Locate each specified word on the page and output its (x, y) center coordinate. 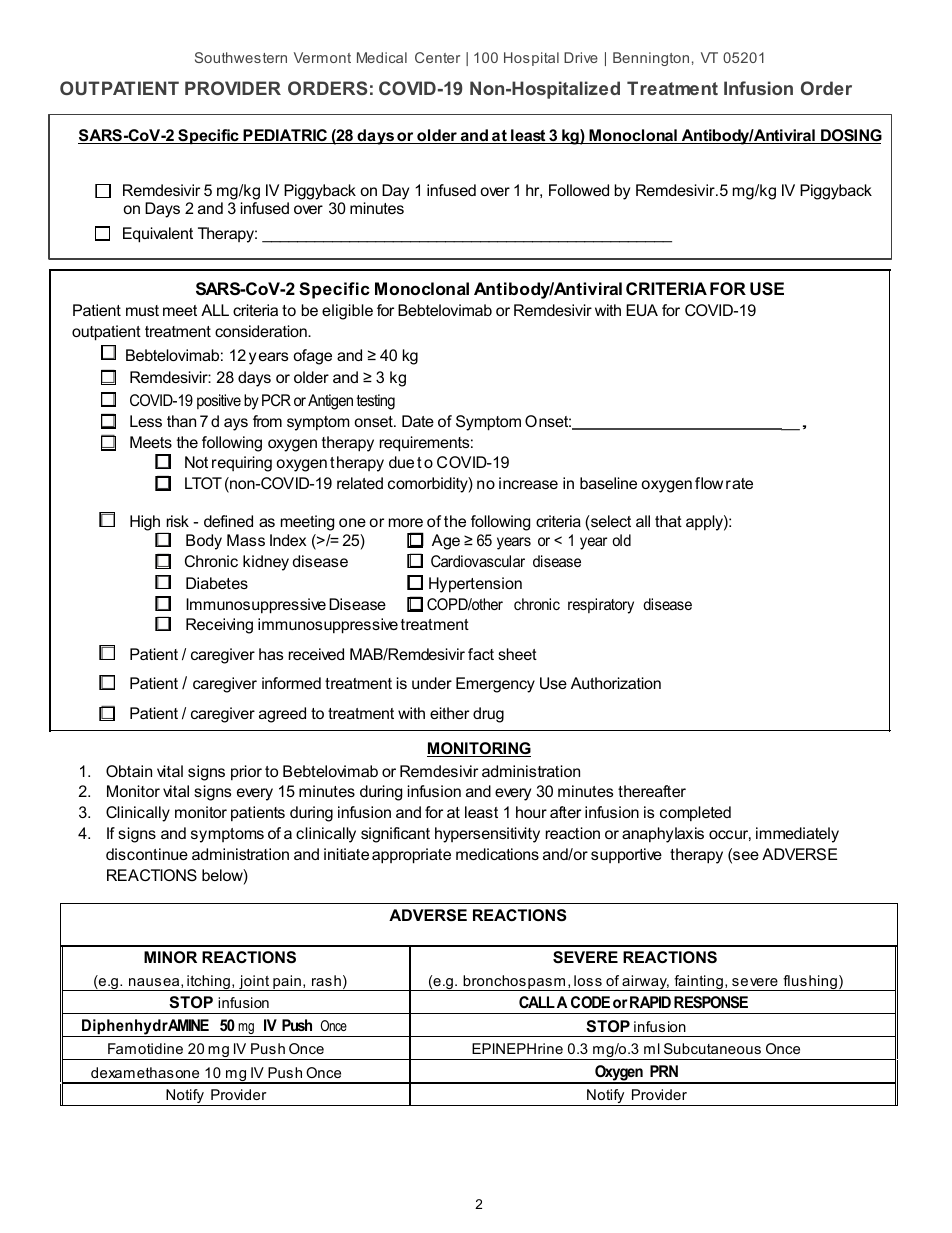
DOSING (850, 136)
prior (246, 773)
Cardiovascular (478, 561)
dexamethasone (145, 1072)
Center (437, 57)
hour (531, 812)
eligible (347, 312)
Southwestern (241, 57)
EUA (642, 310)
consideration (262, 331)
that (668, 521)
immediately (797, 835)
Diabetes (217, 583)
